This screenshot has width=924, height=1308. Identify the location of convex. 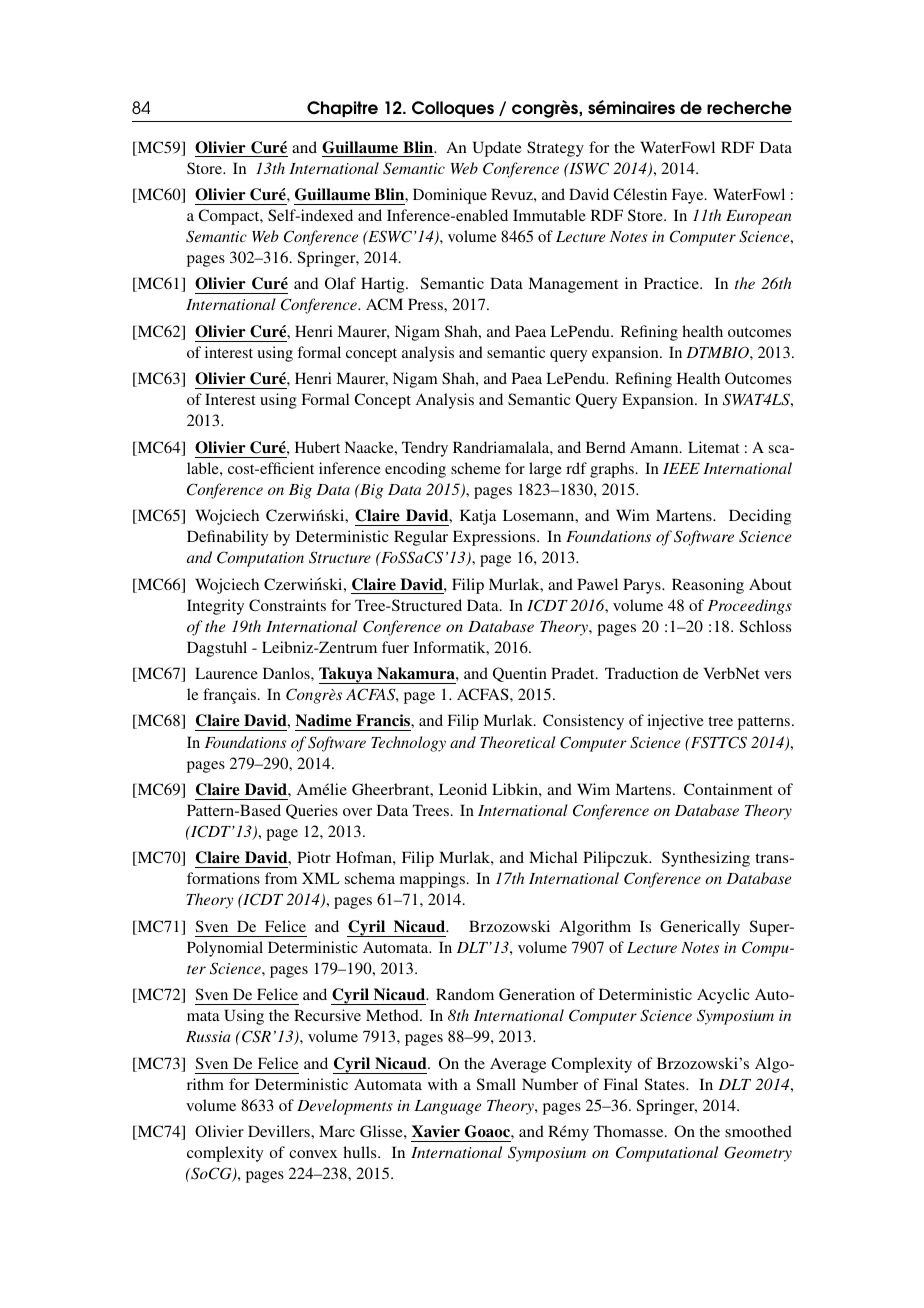
(313, 1154).
